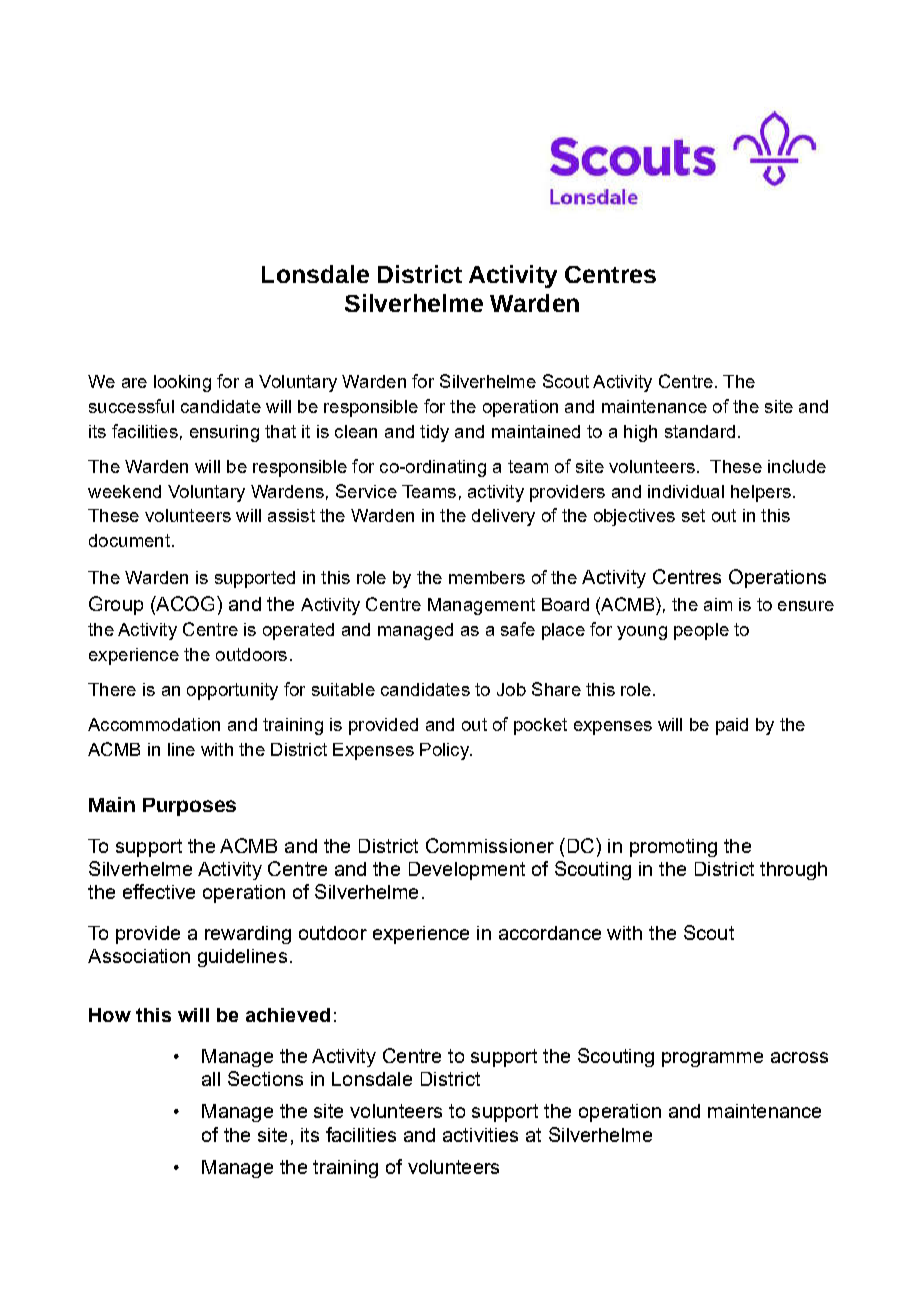  Describe the element at coordinates (518, 629) in the screenshot. I see `safe` at that location.
